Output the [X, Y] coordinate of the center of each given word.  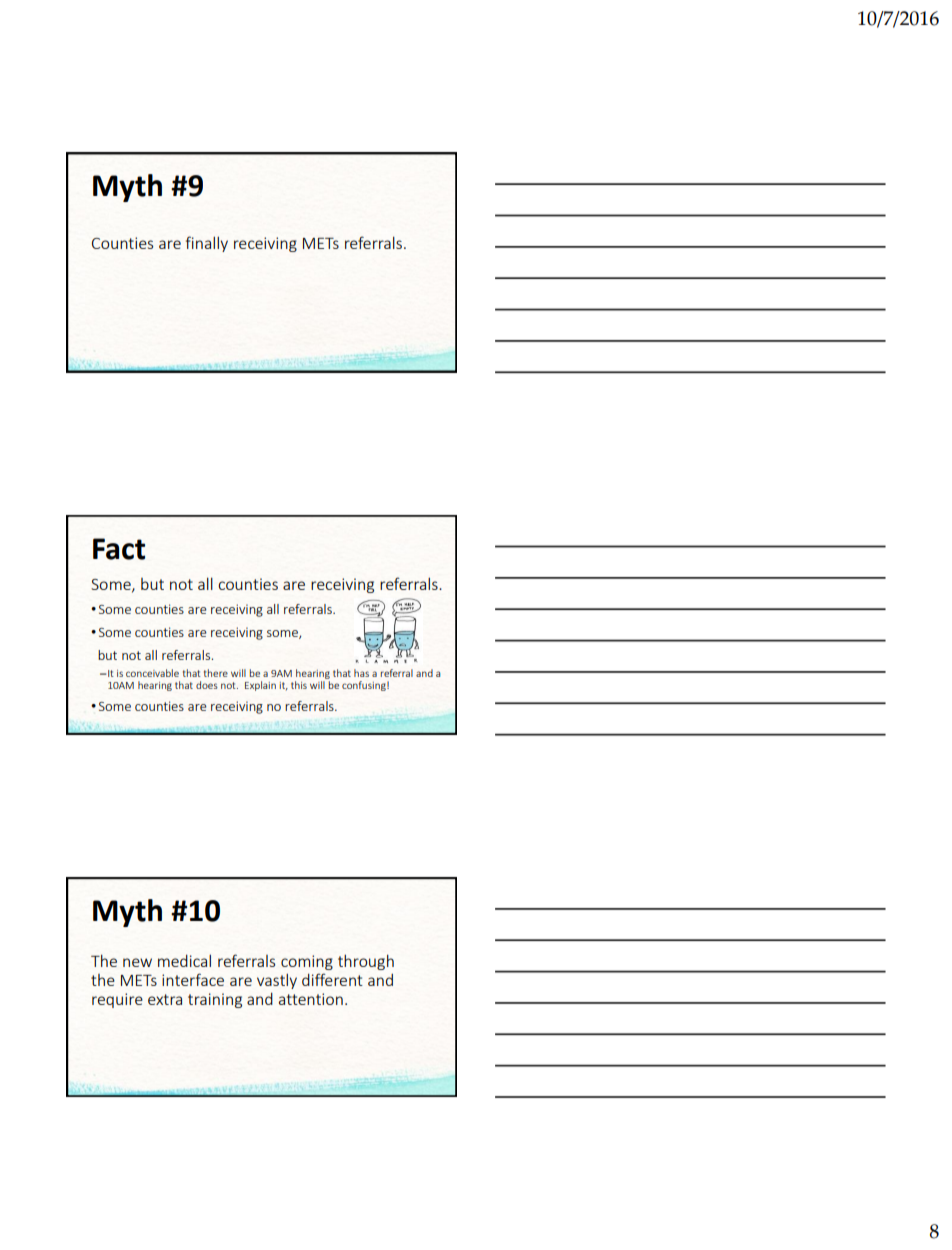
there [216, 673]
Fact [119, 549]
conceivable [152, 673]
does [207, 685]
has [361, 673]
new [137, 962]
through [366, 962]
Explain [260, 686]
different [332, 979]
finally [207, 244]
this [299, 685]
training [215, 1000]
